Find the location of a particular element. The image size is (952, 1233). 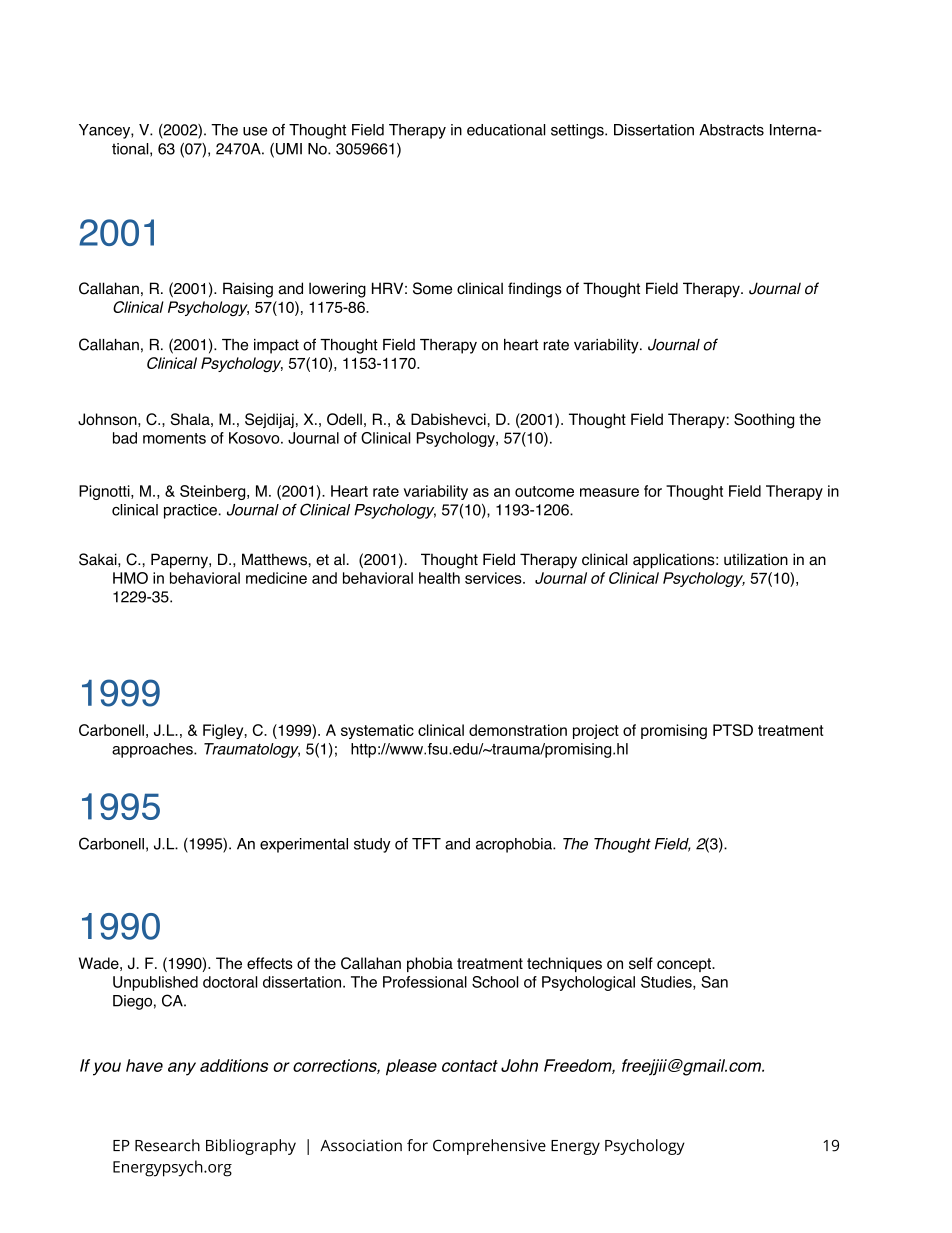

Research is located at coordinates (167, 1145).
